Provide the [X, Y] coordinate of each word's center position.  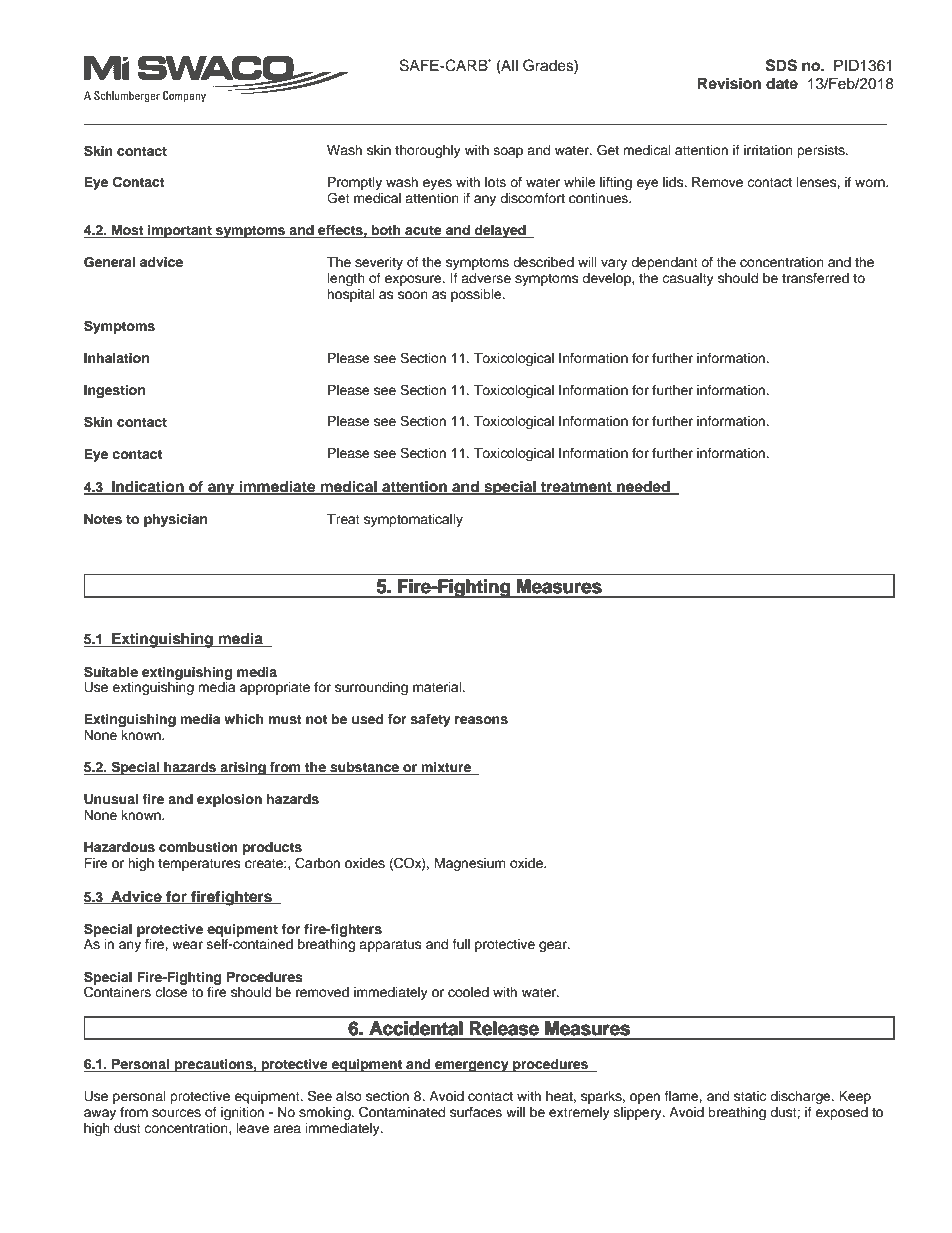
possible [477, 295]
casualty [688, 279]
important [180, 231]
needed [643, 487]
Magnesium [470, 864]
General [109, 262]
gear [554, 946]
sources [176, 1113]
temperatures [199, 865]
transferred [815, 278]
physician [175, 520]
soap [508, 152]
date [782, 83]
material [438, 687]
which [244, 719]
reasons [481, 720]
